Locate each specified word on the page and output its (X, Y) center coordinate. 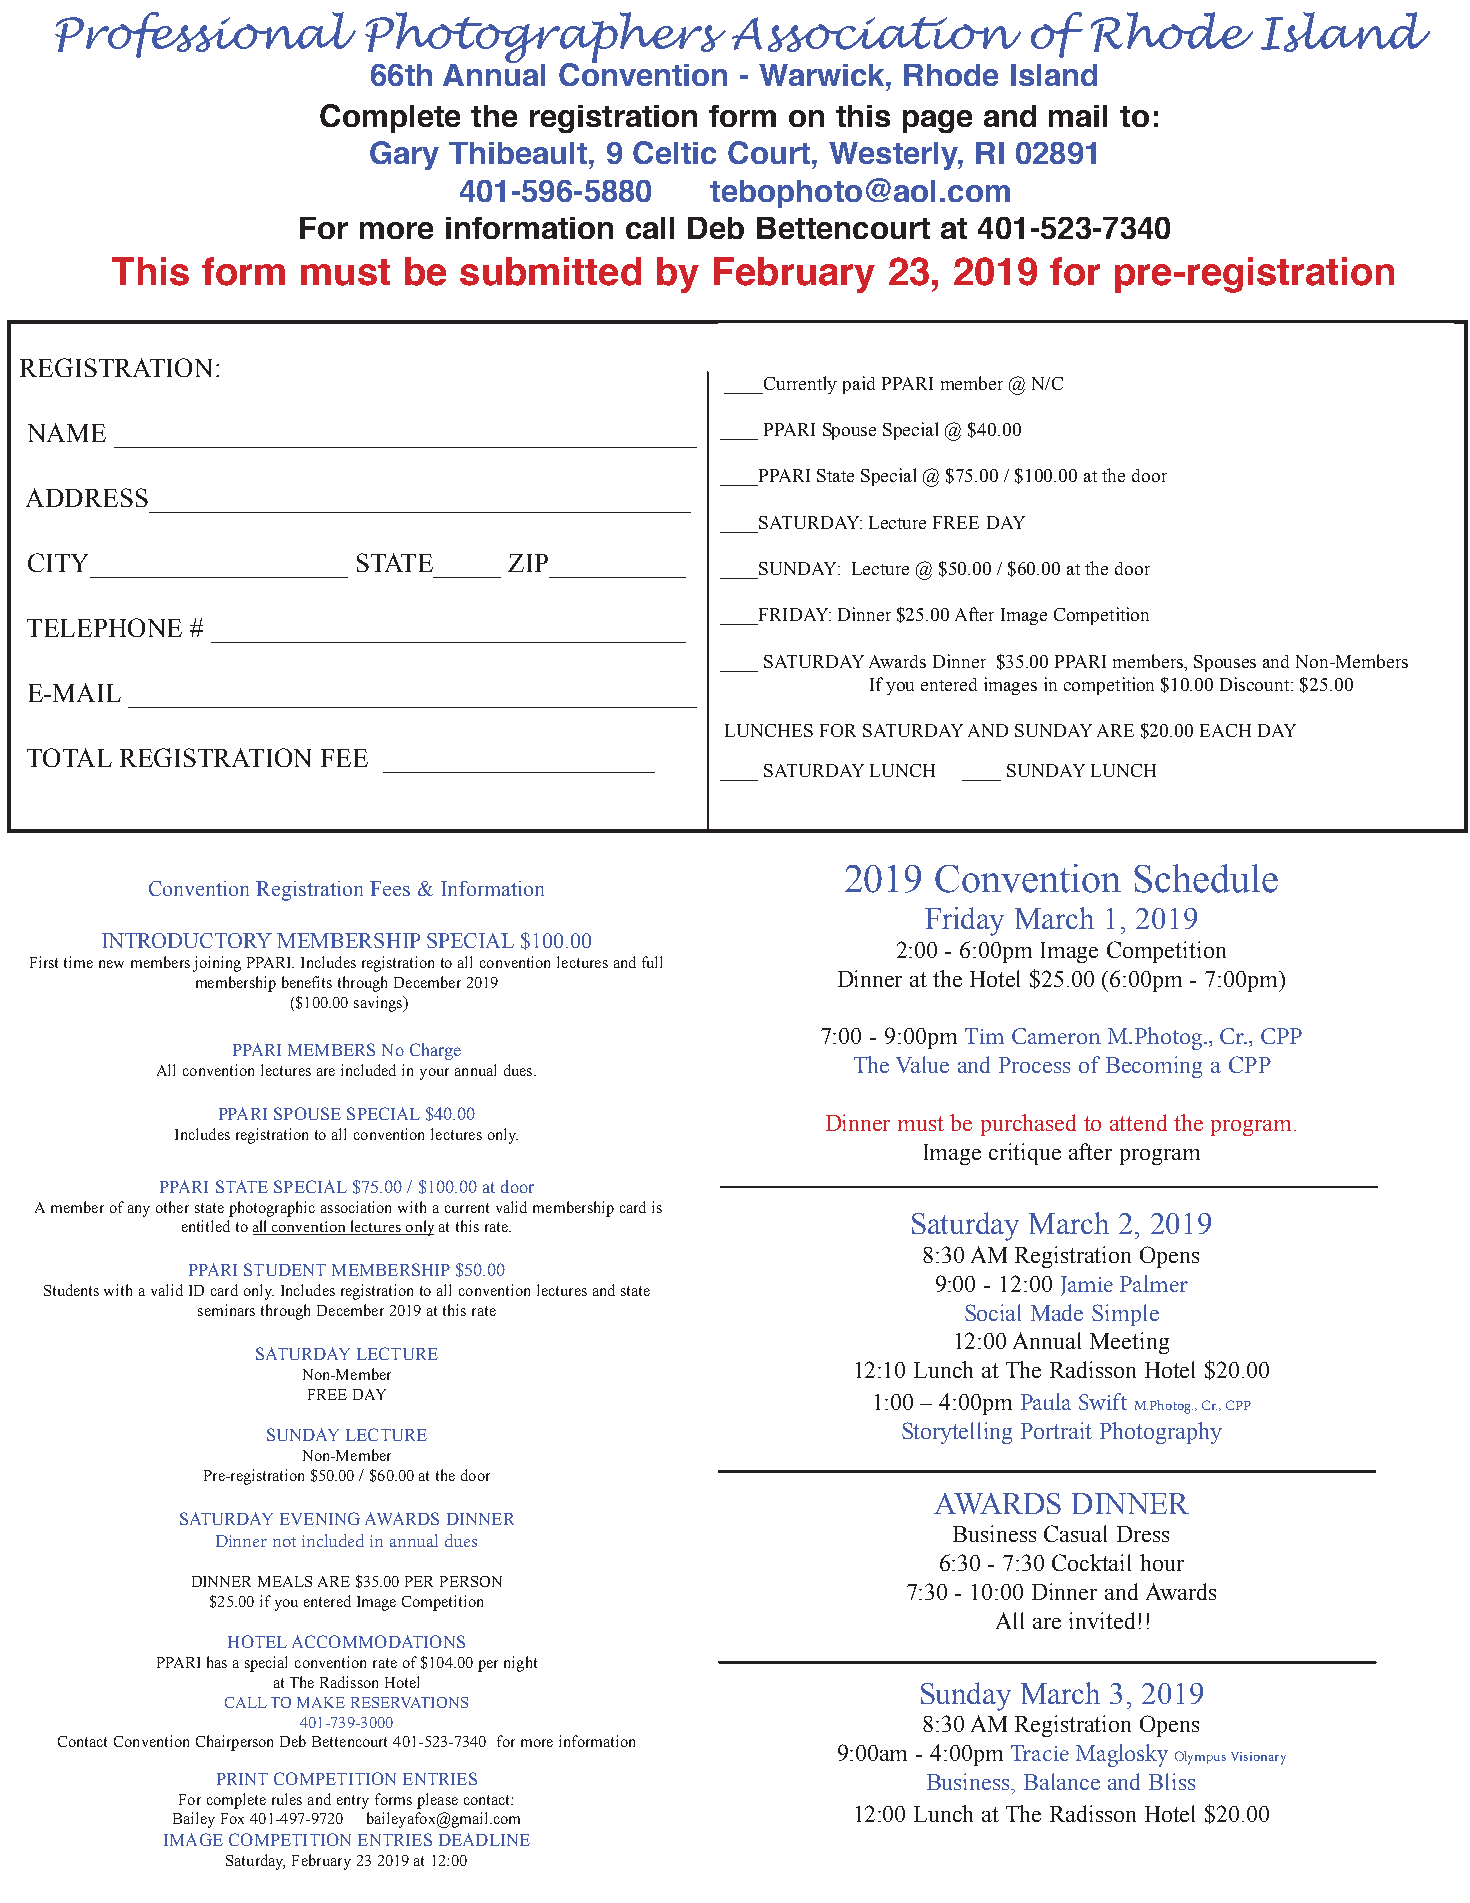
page (937, 121)
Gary (404, 155)
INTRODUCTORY (187, 940)
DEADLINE (484, 1839)
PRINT (242, 1779)
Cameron (1056, 1036)
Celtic (674, 152)
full (652, 962)
